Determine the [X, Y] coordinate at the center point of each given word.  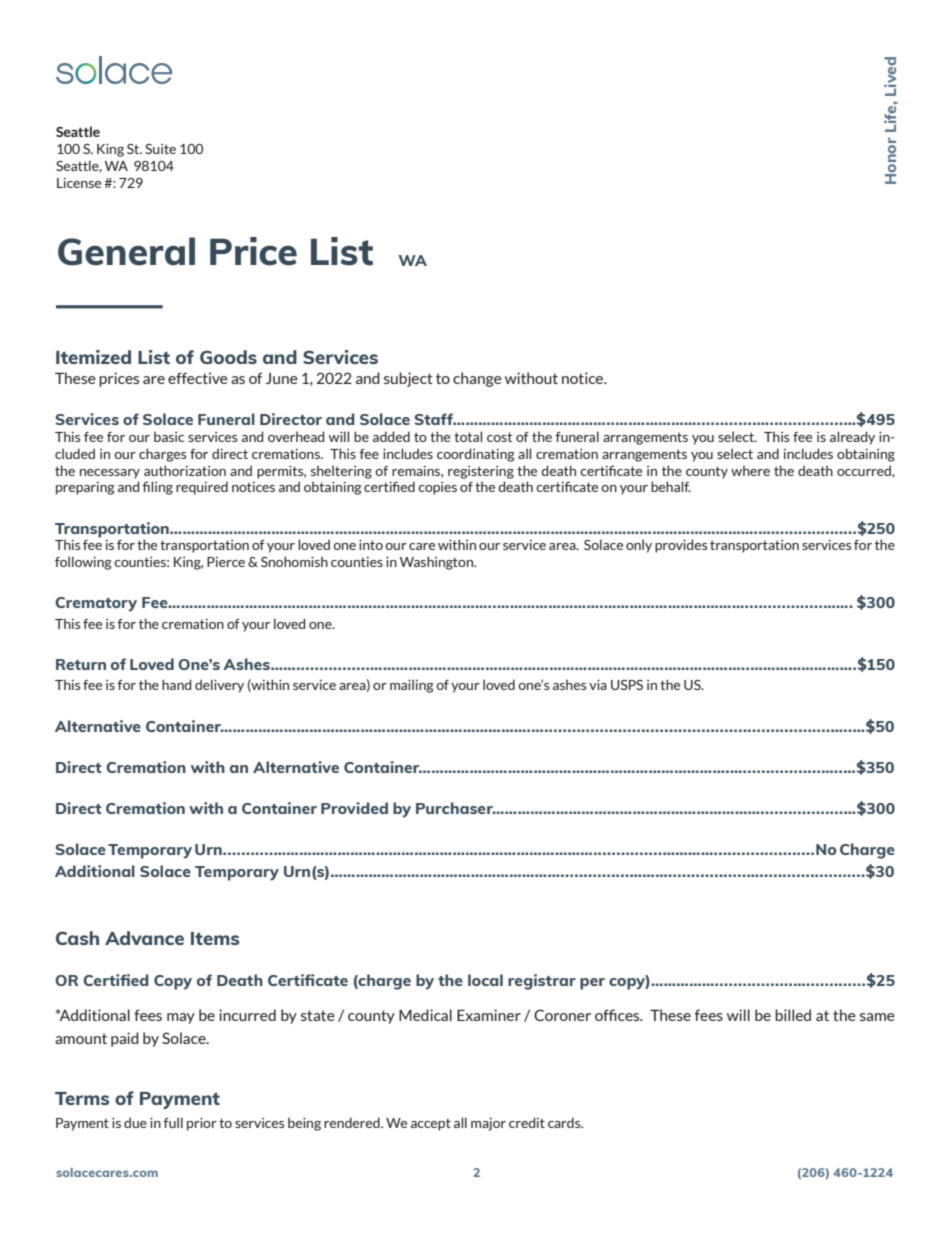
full [173, 1122]
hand [176, 684]
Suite [160, 149]
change [477, 379]
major [488, 1124]
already [852, 438]
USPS [627, 685]
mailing [412, 686]
